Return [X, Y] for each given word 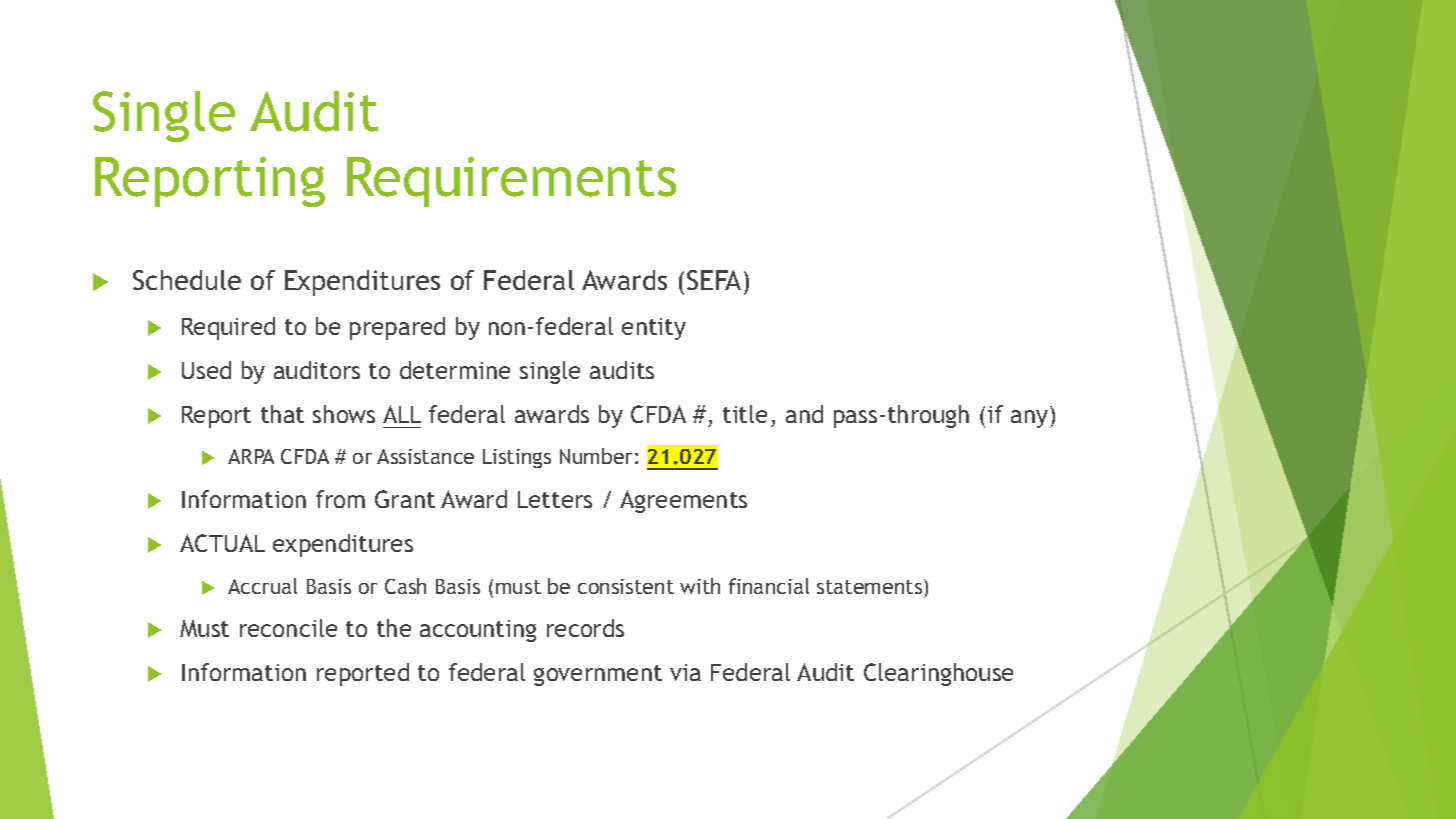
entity [654, 329]
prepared [397, 328]
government [598, 675]
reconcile [288, 628]
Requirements [511, 182]
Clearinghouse [938, 674]
